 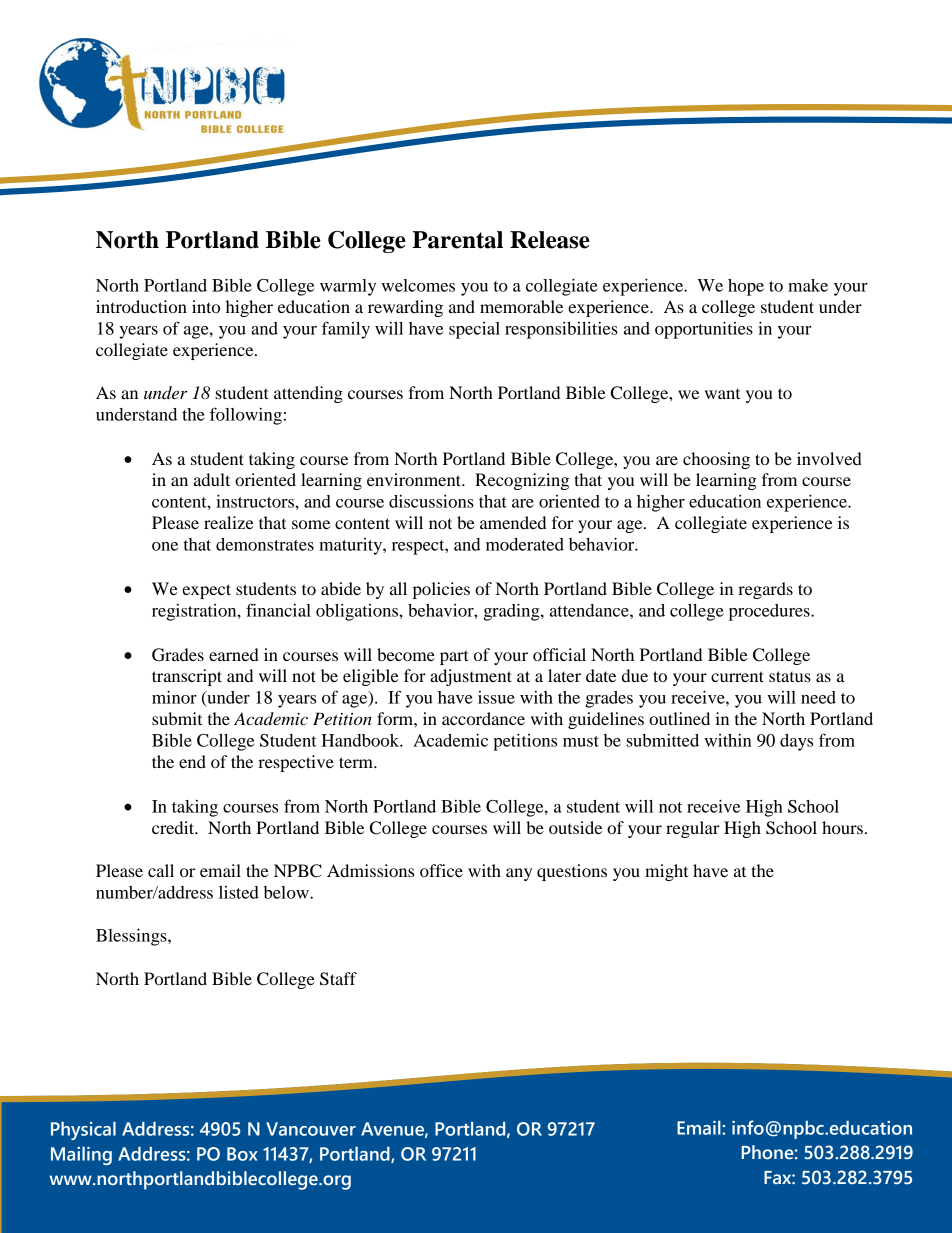 What do you see at coordinates (765, 590) in the page?
I see `regards` at bounding box center [765, 590].
